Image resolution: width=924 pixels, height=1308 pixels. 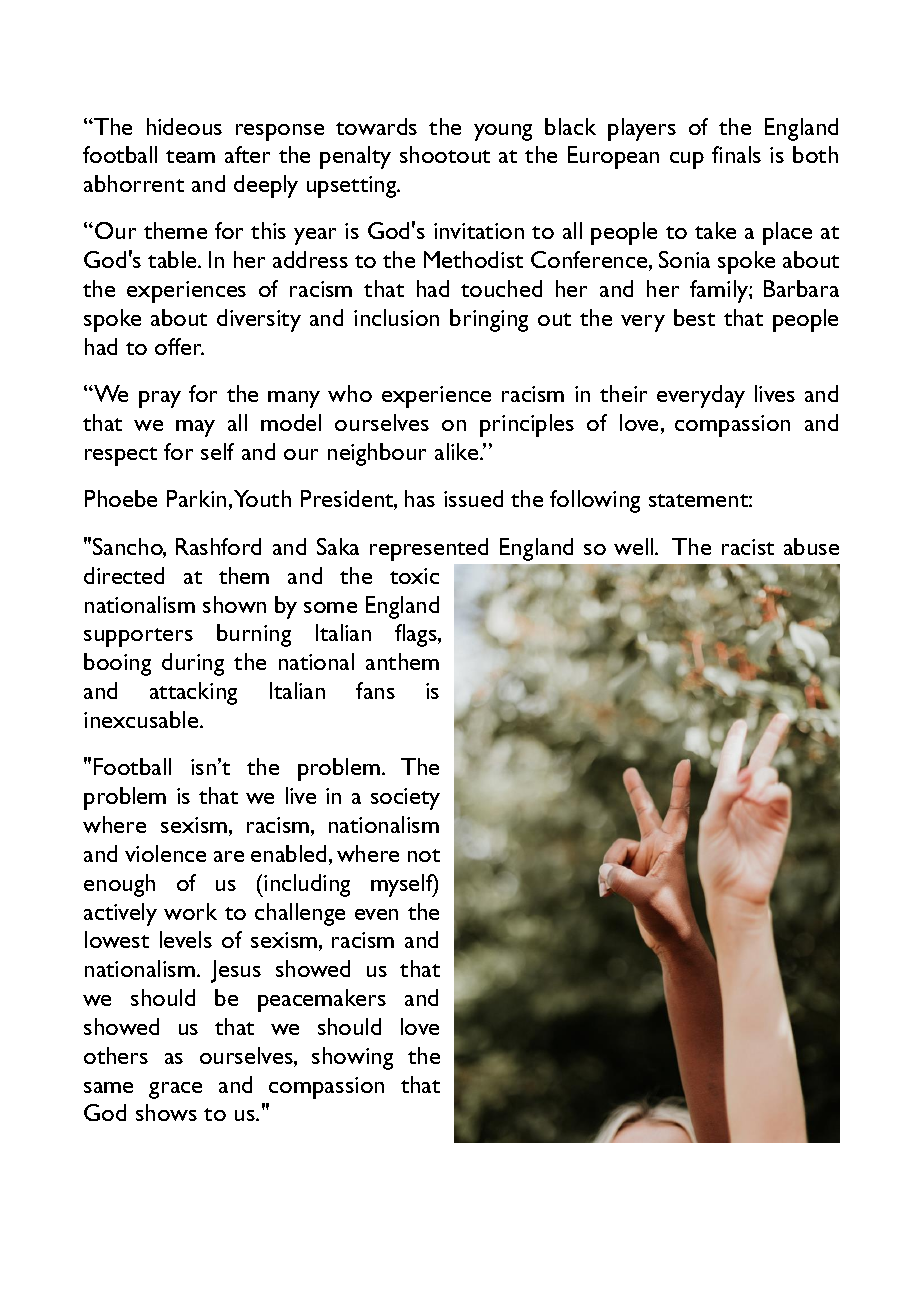 What do you see at coordinates (748, 547) in the image?
I see `racist` at bounding box center [748, 547].
